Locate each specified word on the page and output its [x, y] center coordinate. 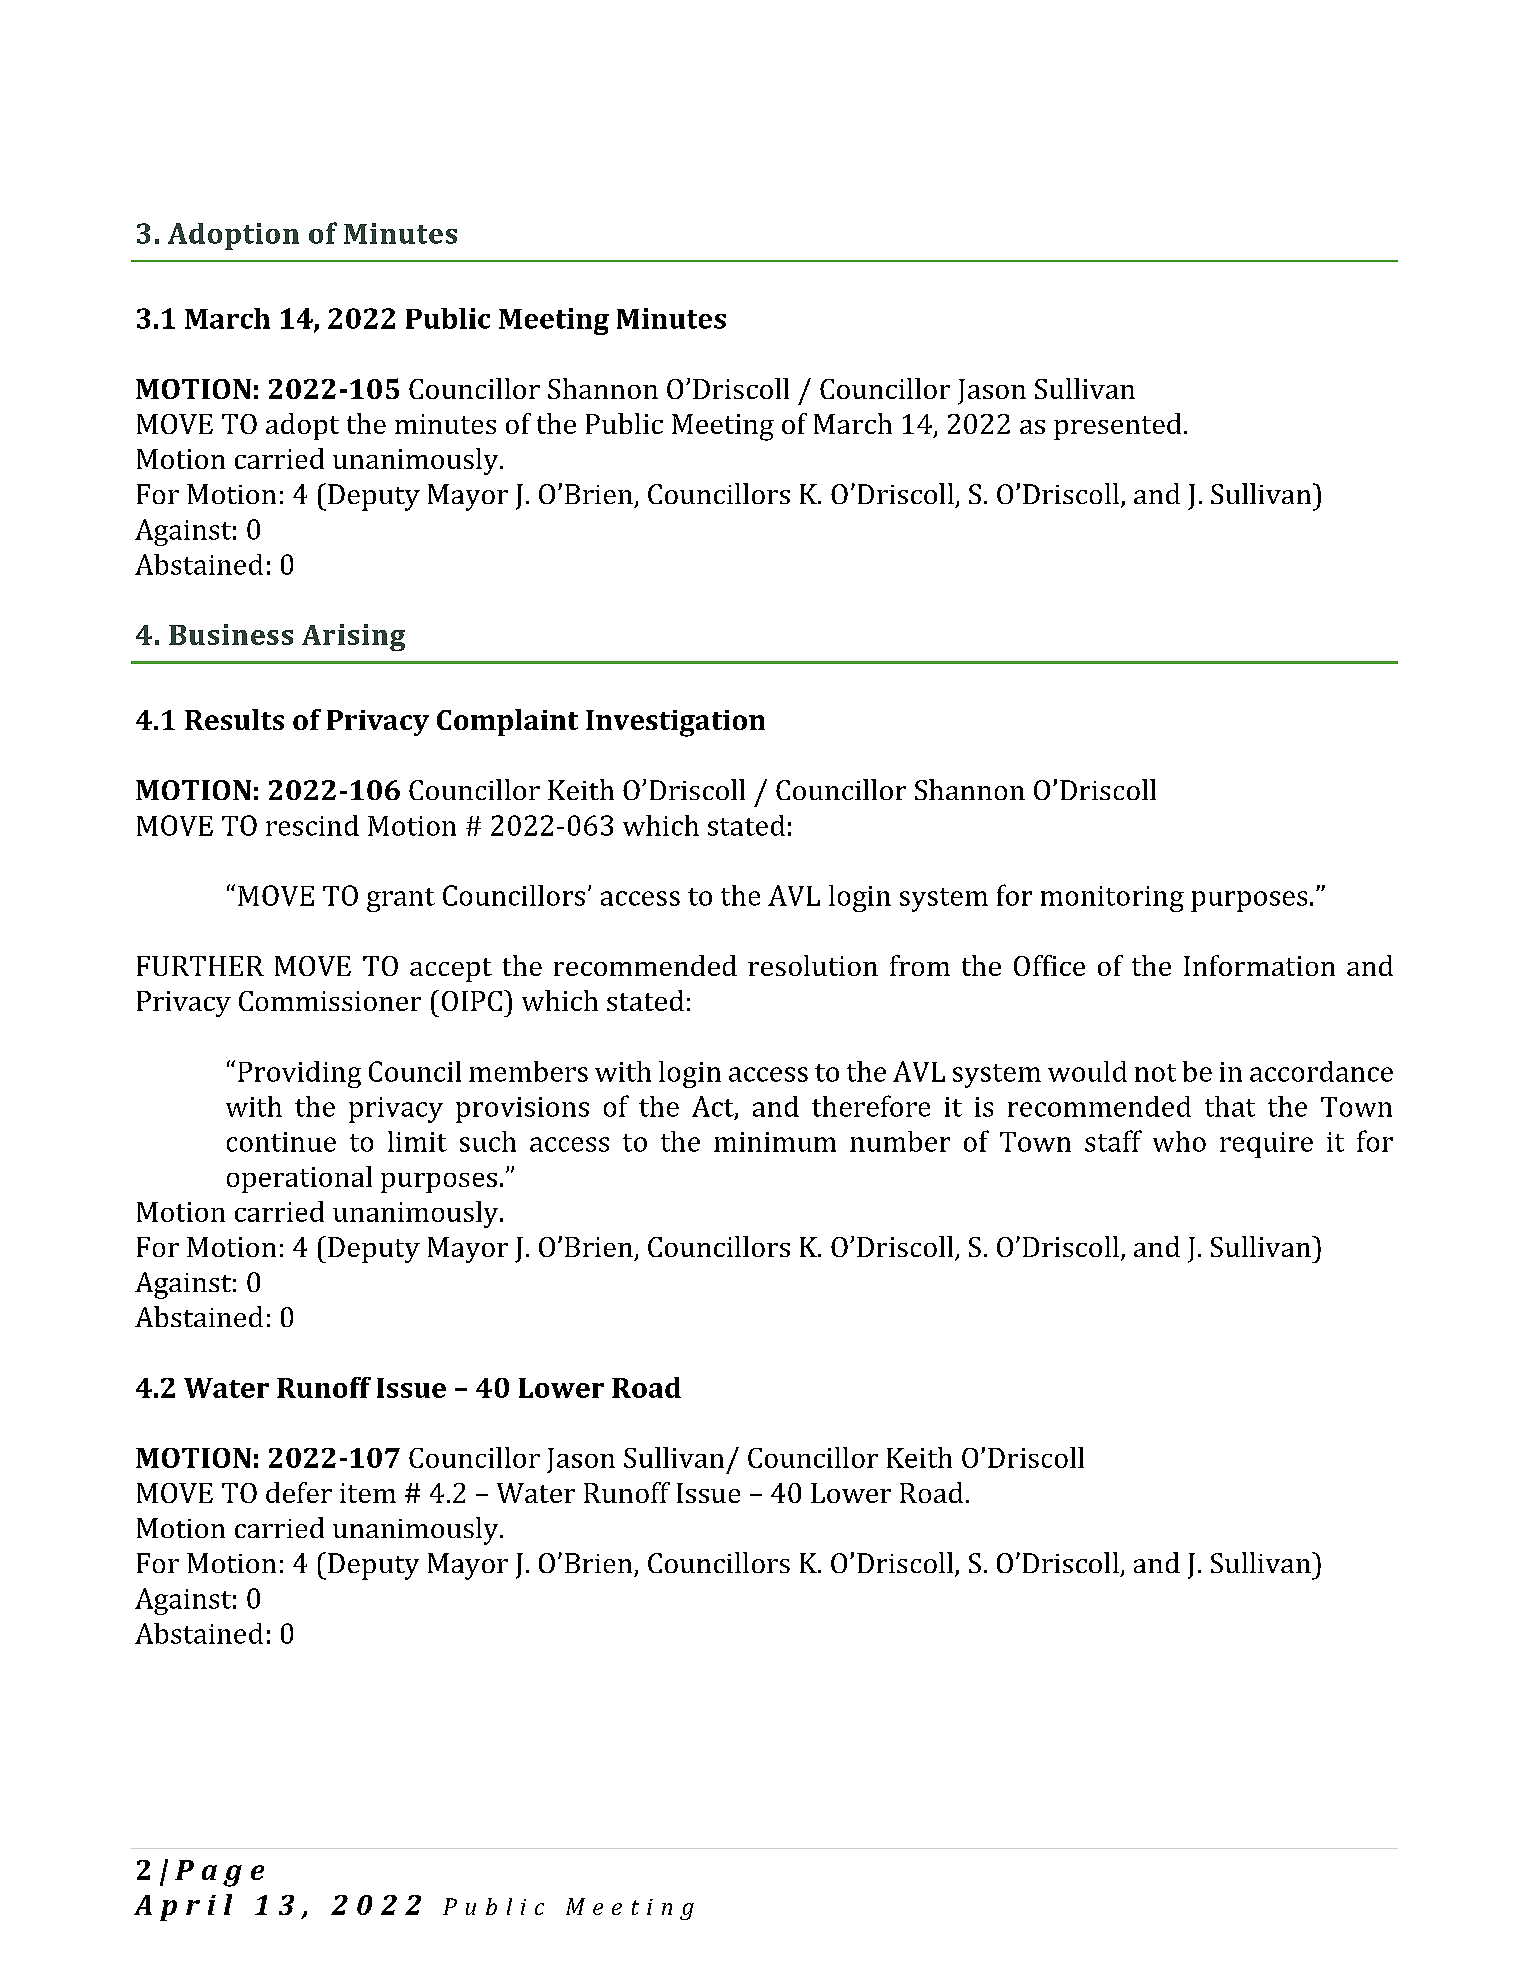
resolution [813, 965]
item [368, 1493]
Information [1259, 965]
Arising [353, 637]
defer [299, 1492]
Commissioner [330, 1001]
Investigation [675, 723]
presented [1117, 426]
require [1266, 1145]
